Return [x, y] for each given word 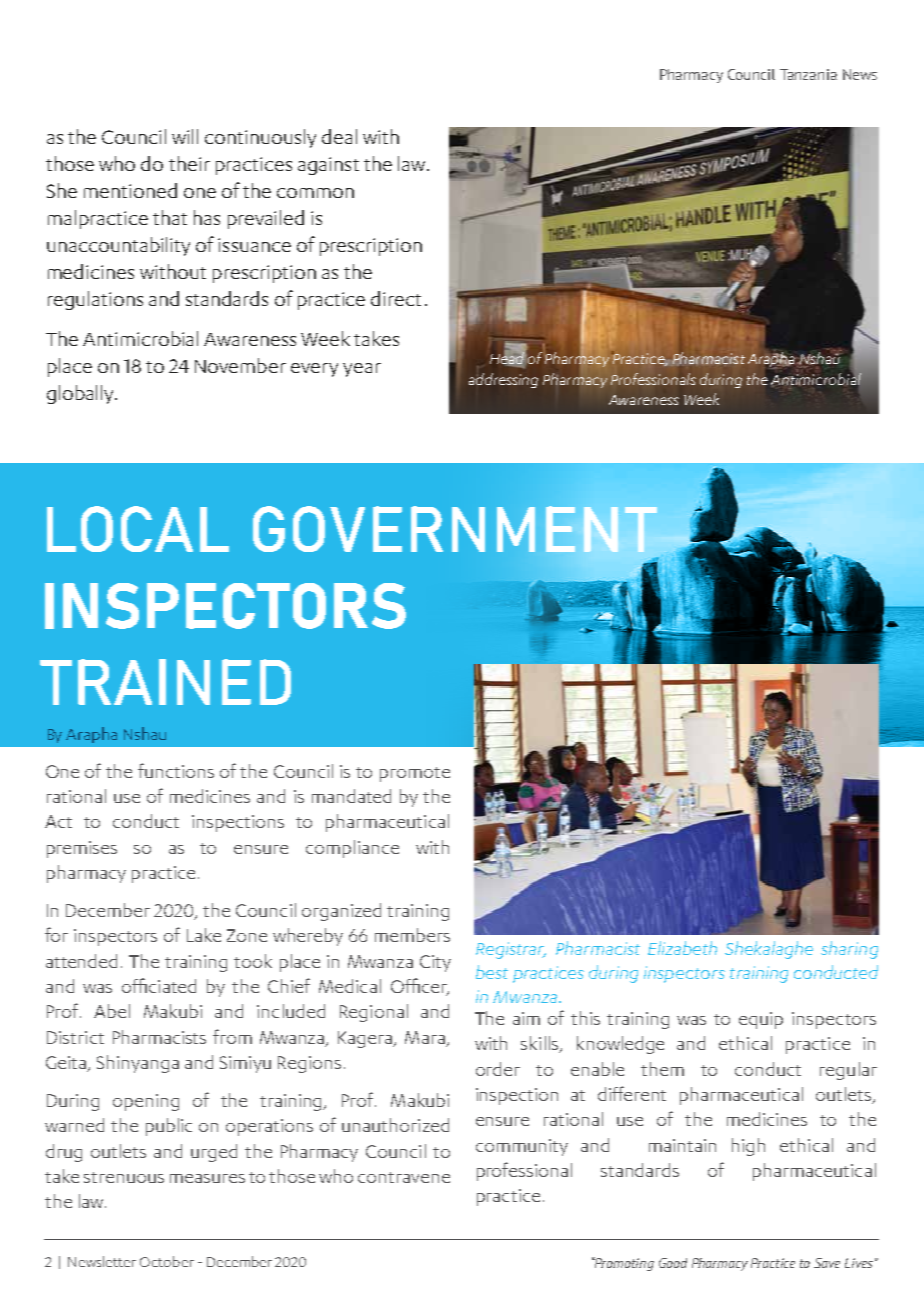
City [435, 963]
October [167, 1261]
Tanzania [808, 74]
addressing [503, 380]
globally [82, 394]
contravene [404, 1177]
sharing [849, 950]
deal [339, 136]
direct [396, 298]
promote [415, 774]
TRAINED [165, 682]
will [185, 136]
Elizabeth [682, 948]
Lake [204, 935]
